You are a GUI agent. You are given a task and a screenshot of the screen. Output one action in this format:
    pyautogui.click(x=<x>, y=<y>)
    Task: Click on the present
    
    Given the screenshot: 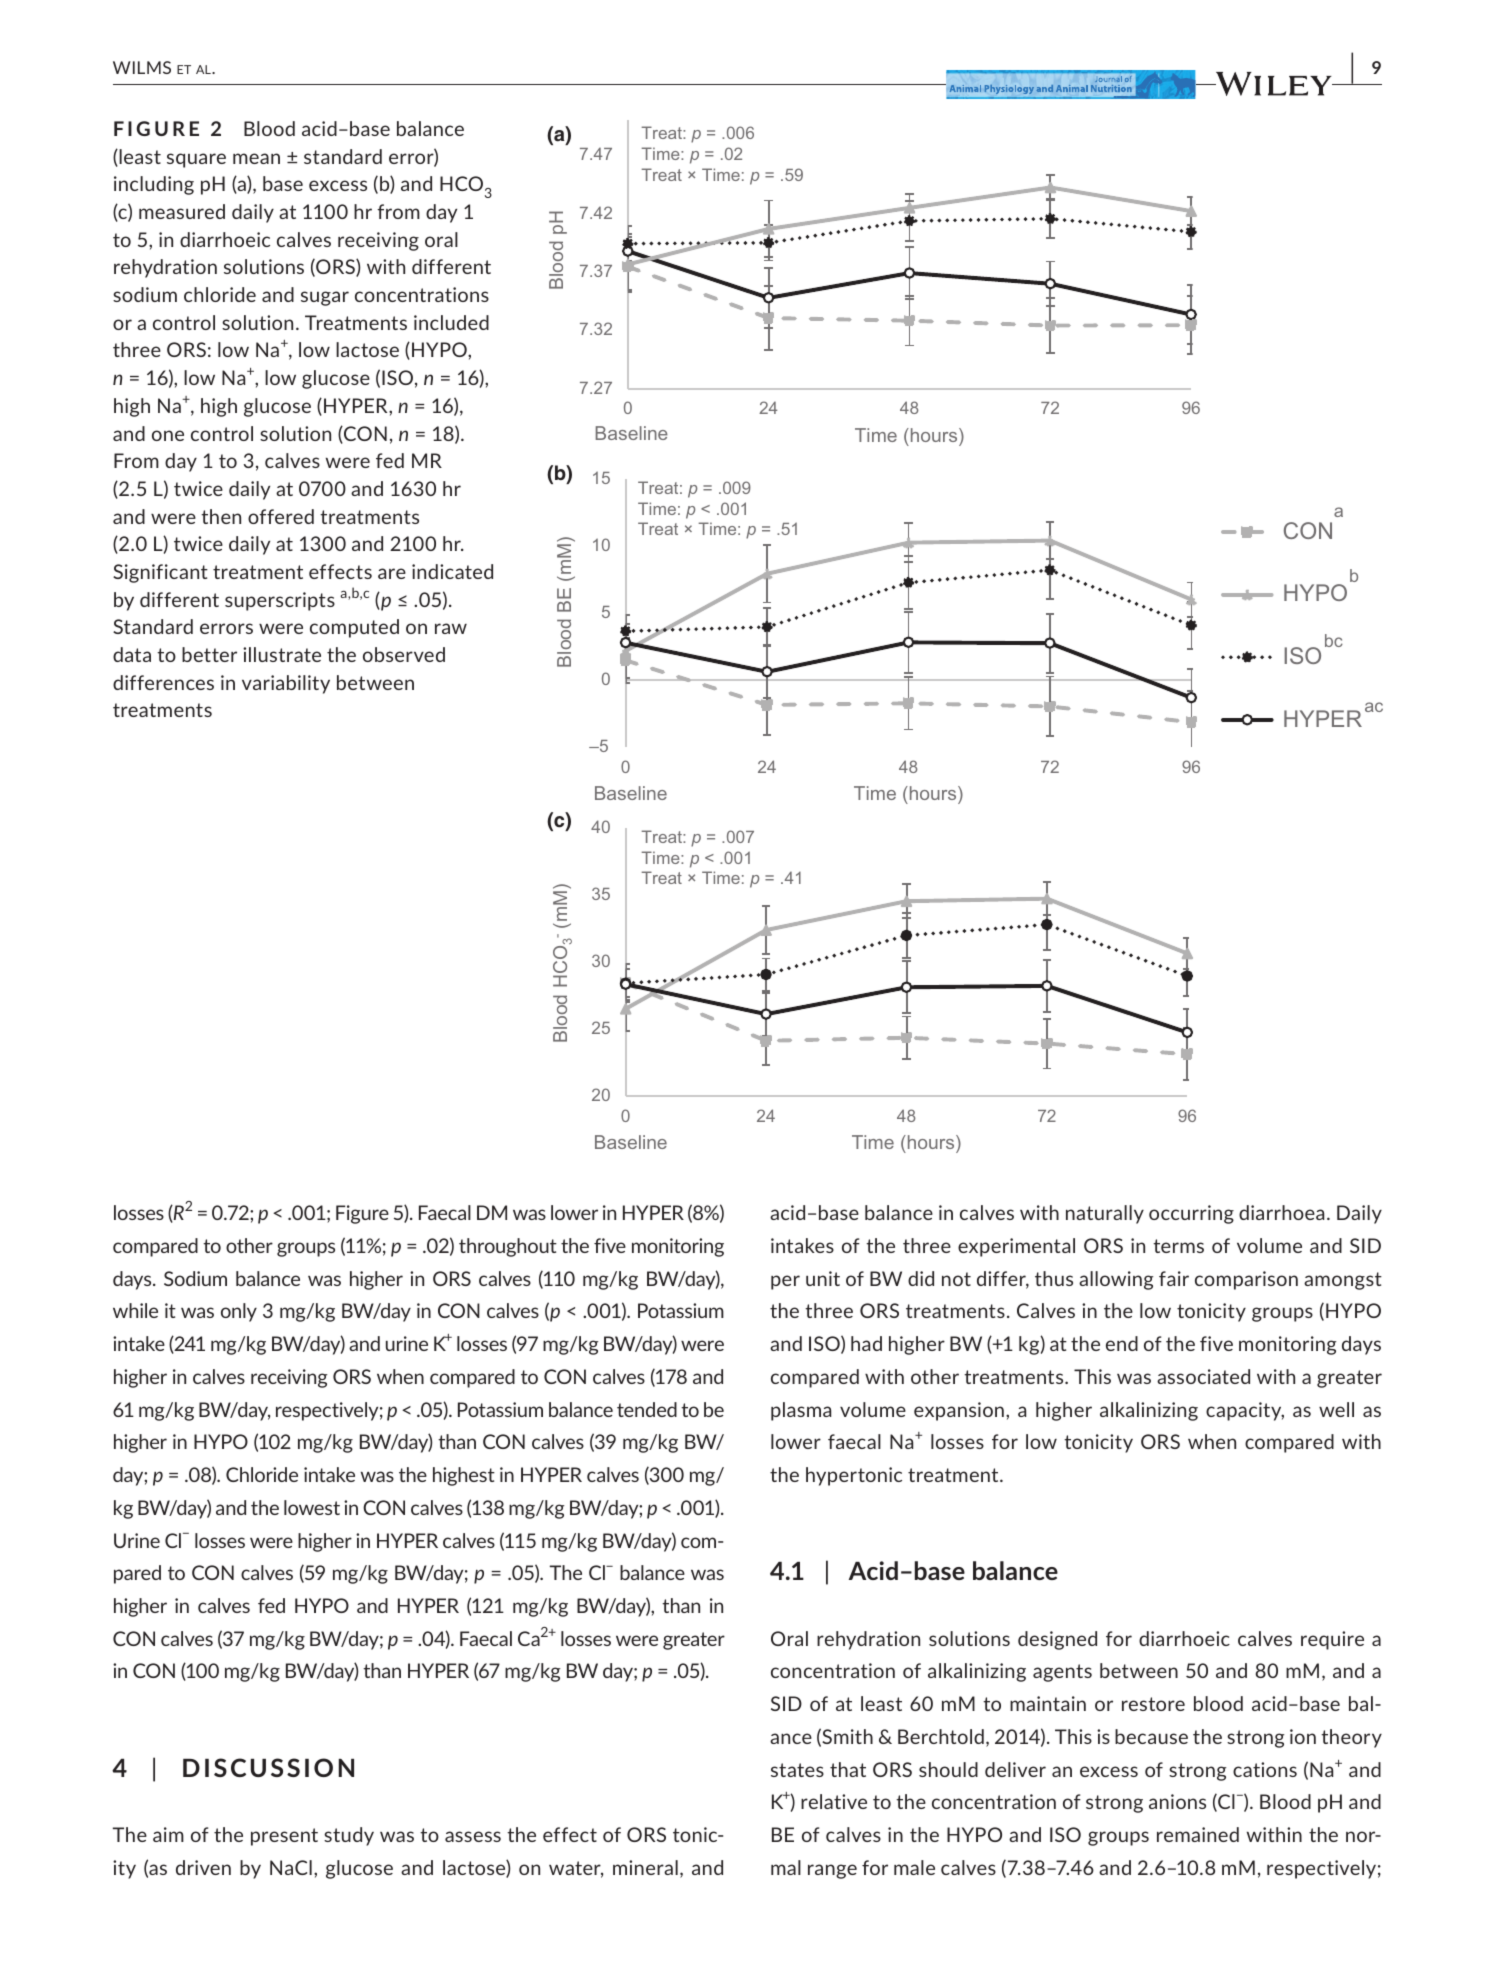 What is the action you would take?
    pyautogui.click(x=284, y=1837)
